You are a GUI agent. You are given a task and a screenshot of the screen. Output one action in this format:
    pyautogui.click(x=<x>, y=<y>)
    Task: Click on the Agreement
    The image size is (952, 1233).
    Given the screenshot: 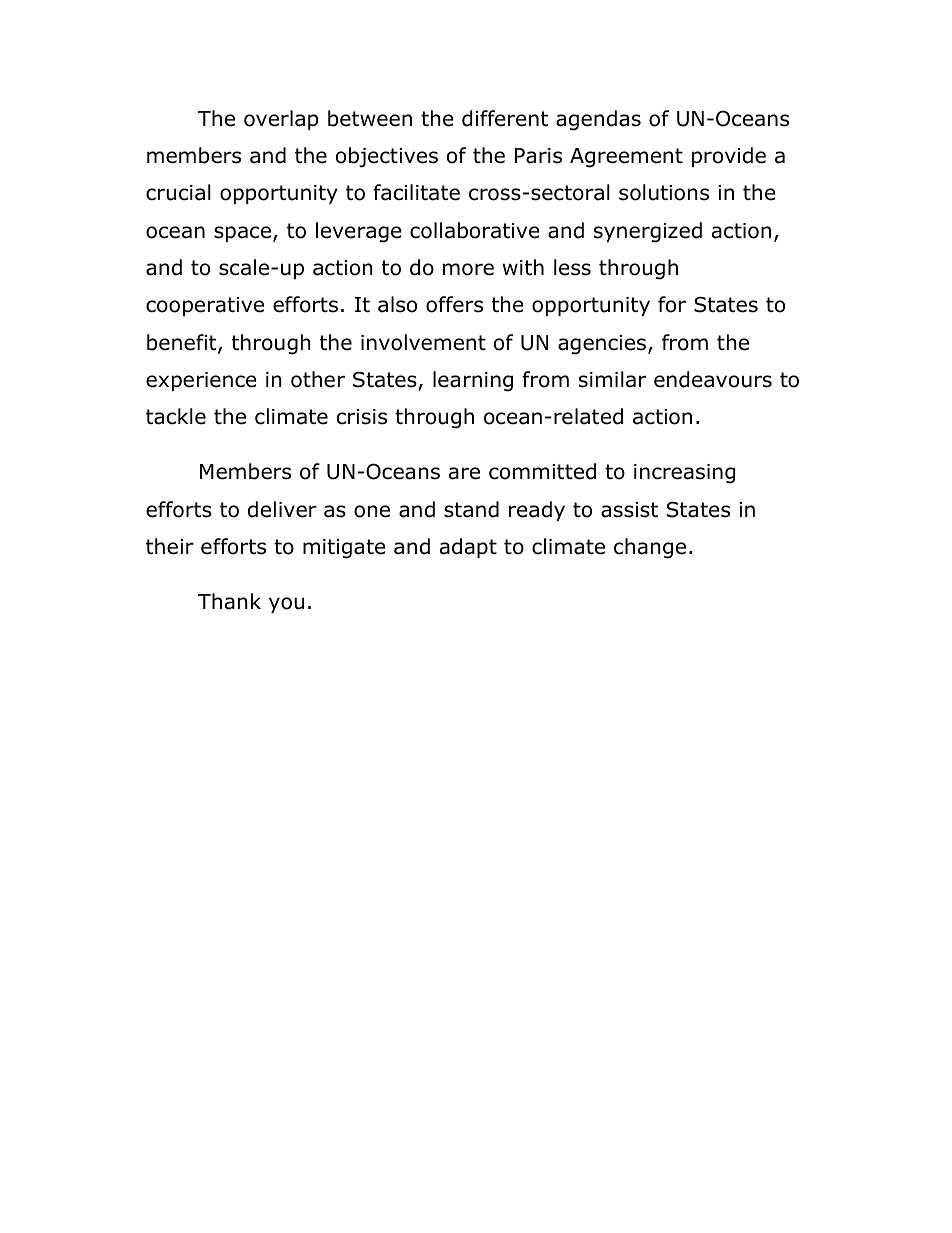 What is the action you would take?
    pyautogui.click(x=626, y=158)
